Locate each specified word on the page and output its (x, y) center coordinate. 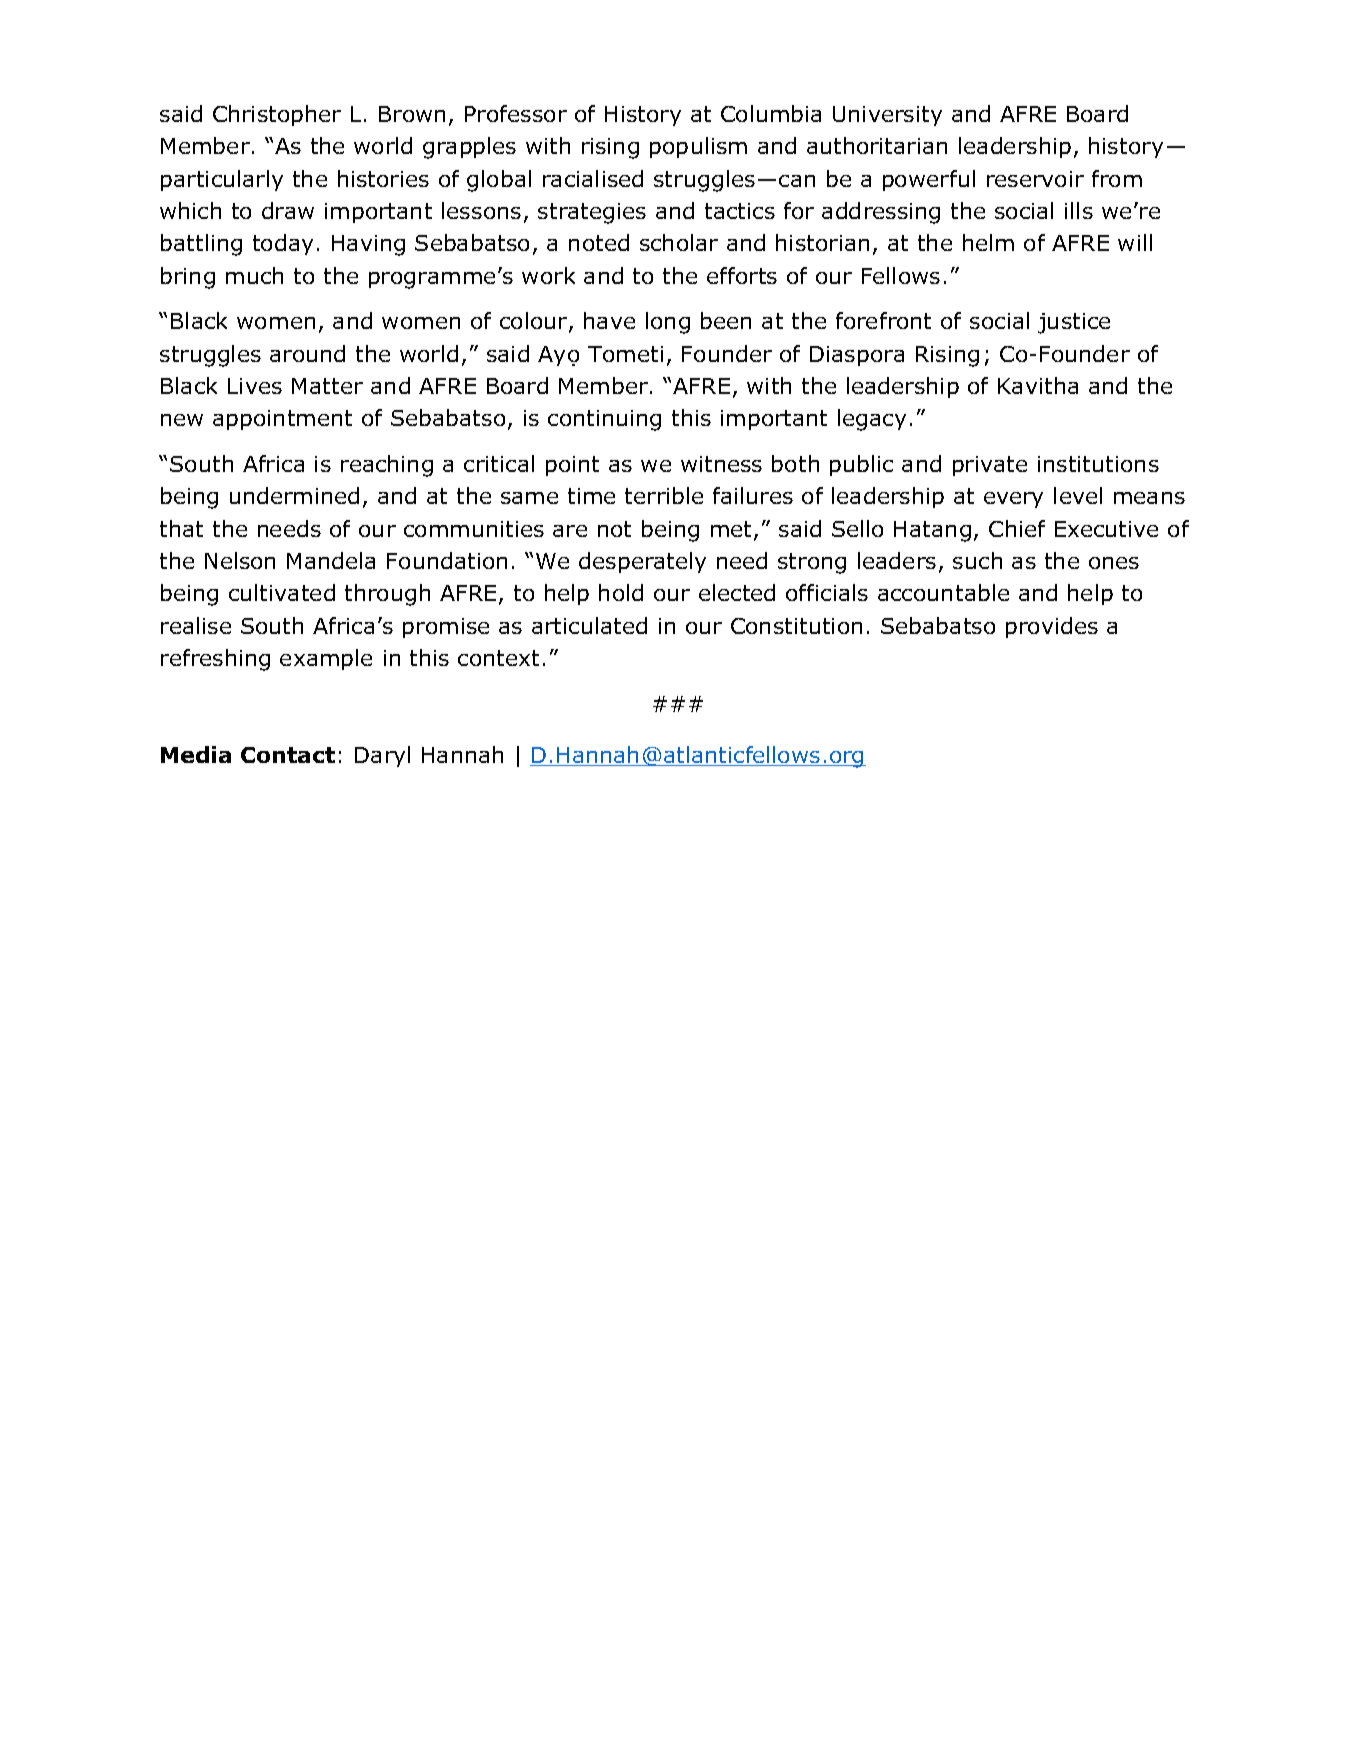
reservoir (1035, 179)
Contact (288, 755)
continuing (604, 420)
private (990, 466)
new (182, 420)
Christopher (277, 115)
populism (698, 147)
